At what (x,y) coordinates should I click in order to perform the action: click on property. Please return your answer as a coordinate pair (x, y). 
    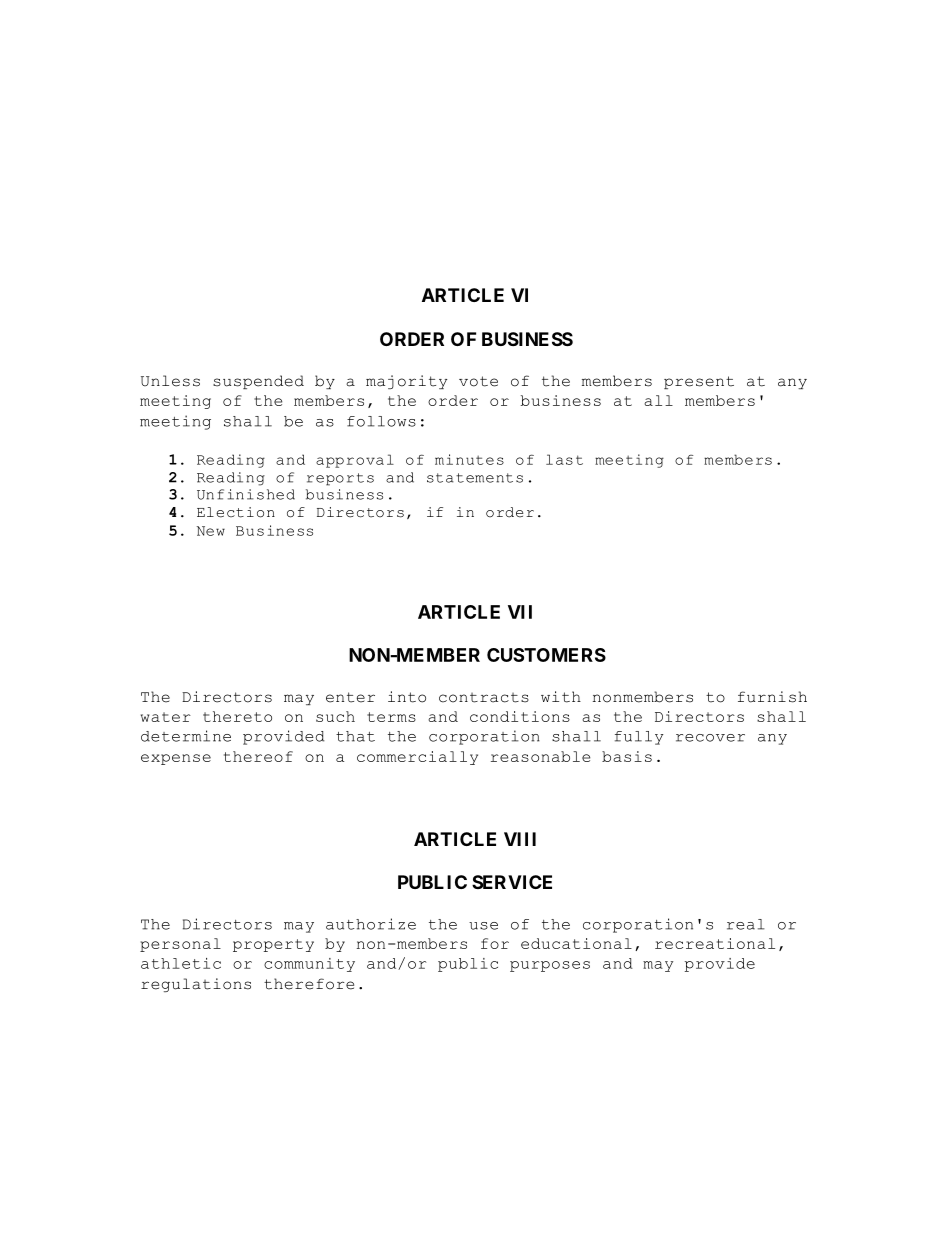
    Looking at the image, I should click on (273, 945).
